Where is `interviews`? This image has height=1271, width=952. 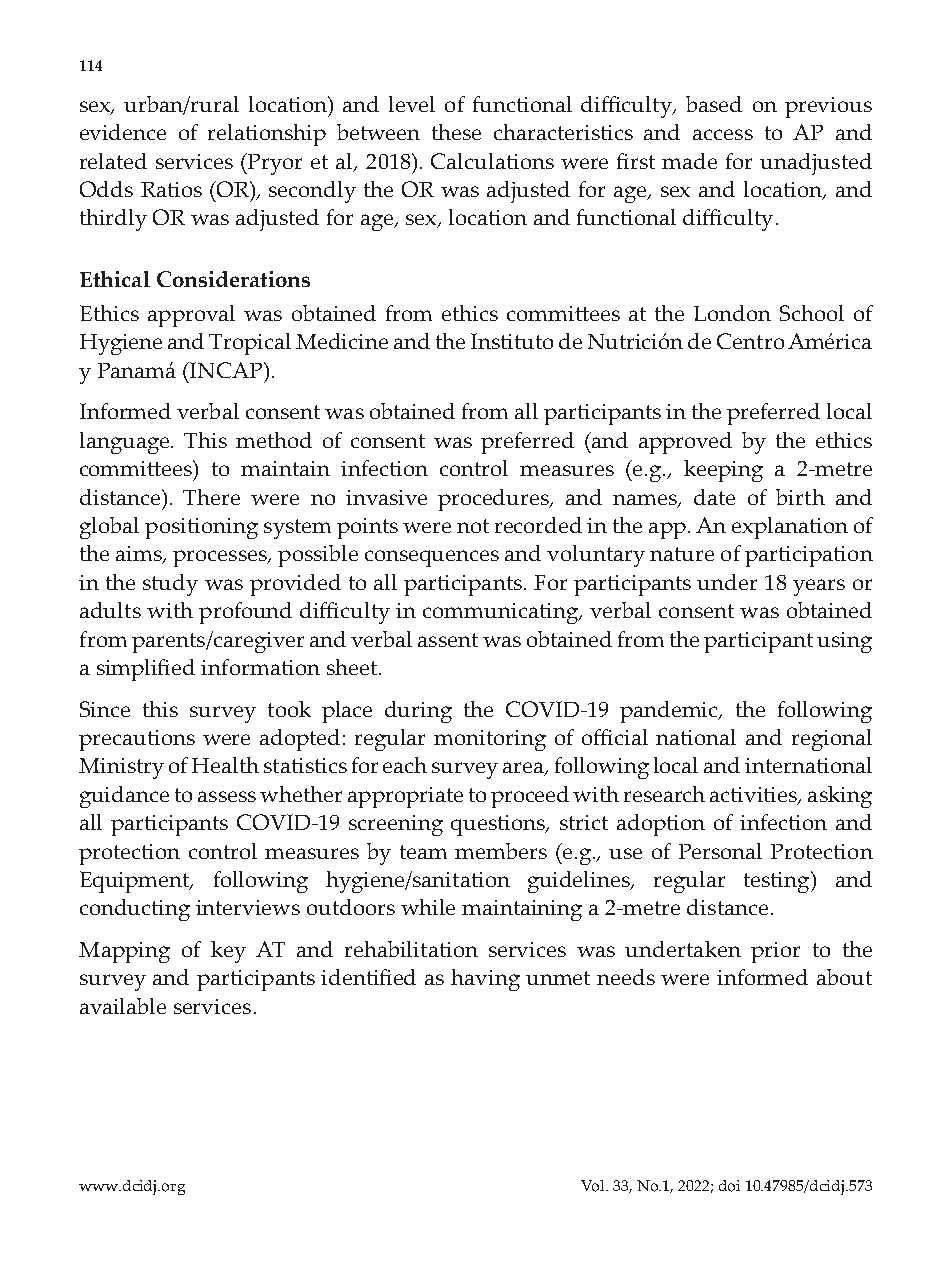 interviews is located at coordinates (248, 907).
